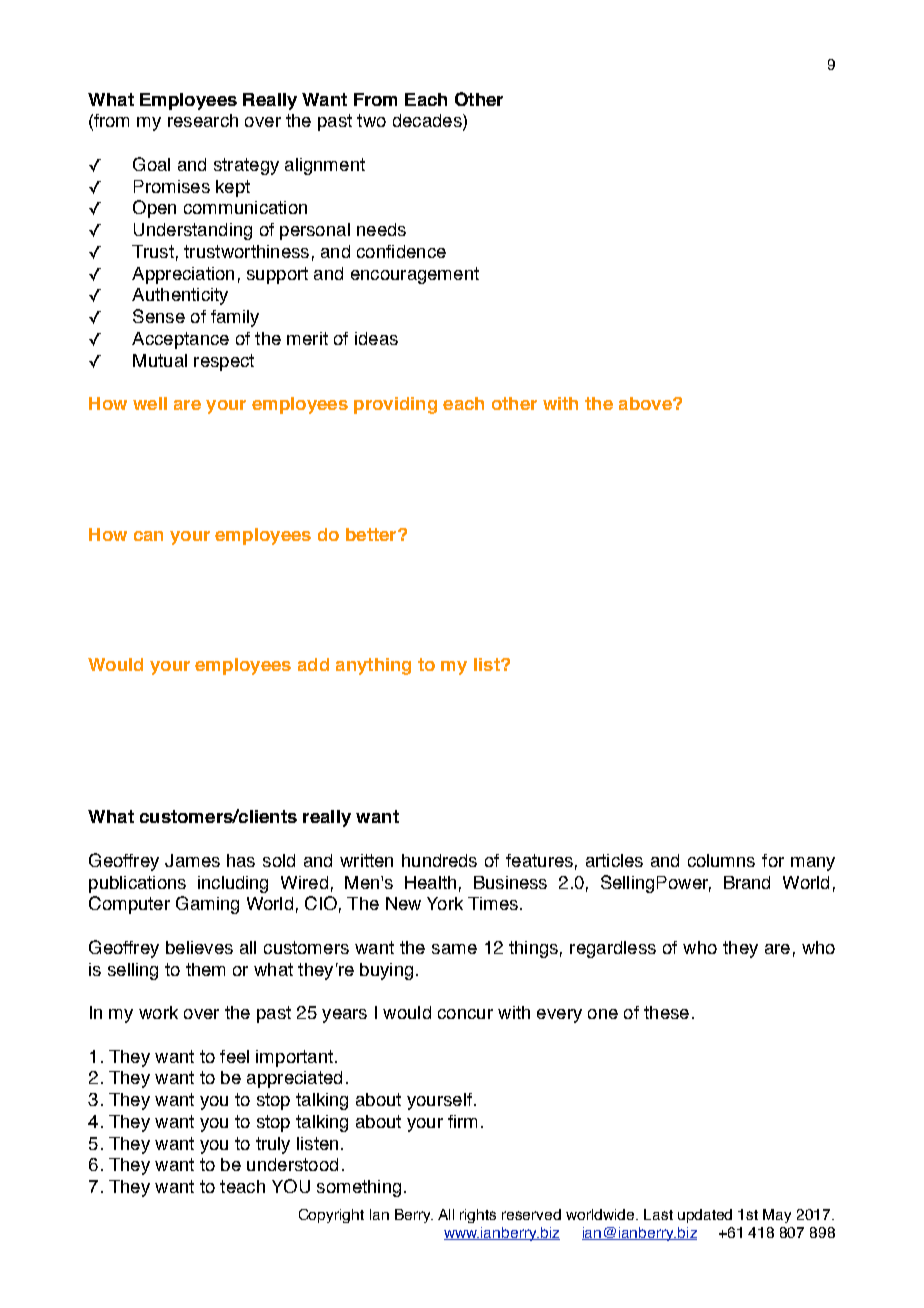 The image size is (924, 1308). Describe the element at coordinates (246, 166) in the page. I see `strategy` at that location.
